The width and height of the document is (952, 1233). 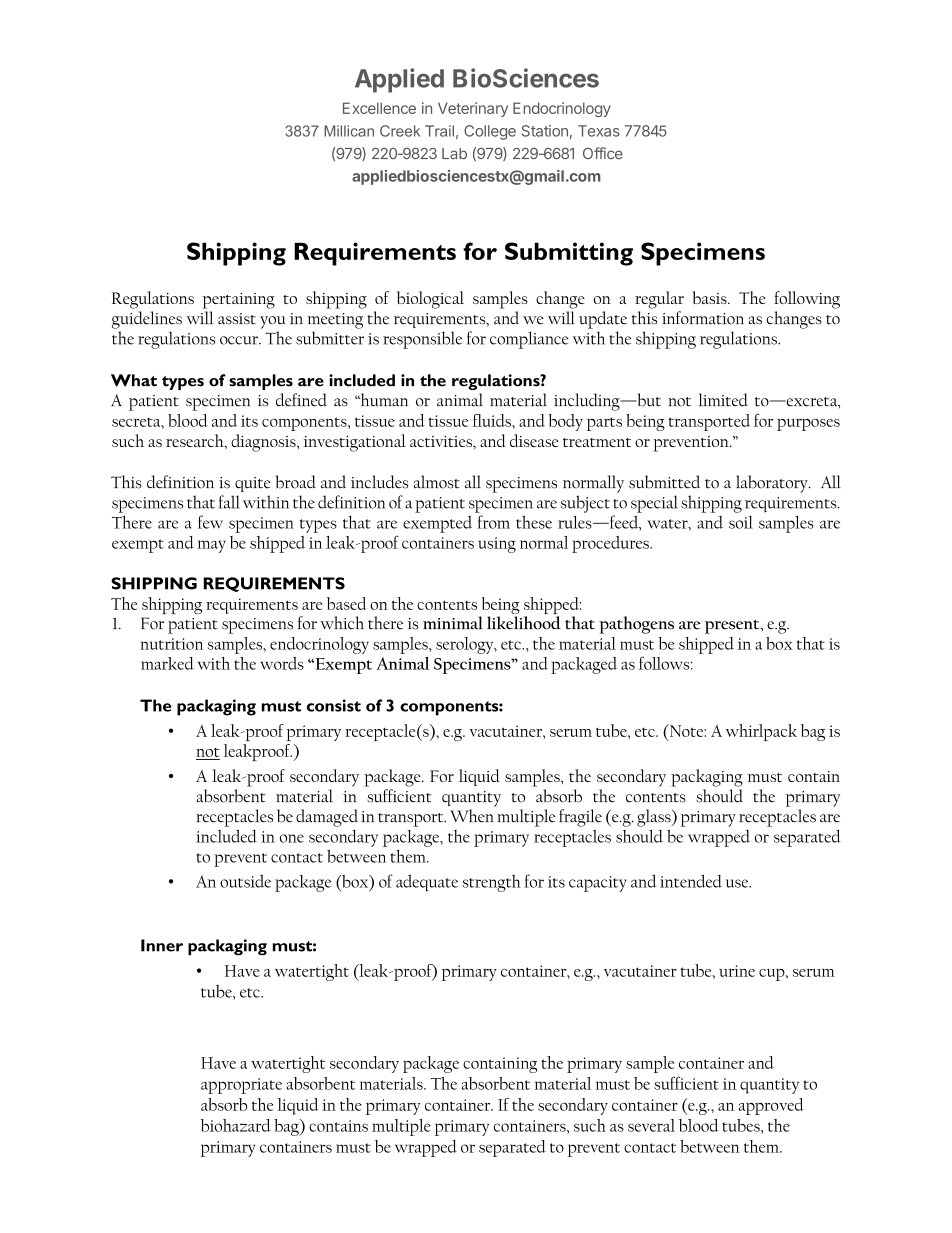 I want to click on intended, so click(x=691, y=881).
